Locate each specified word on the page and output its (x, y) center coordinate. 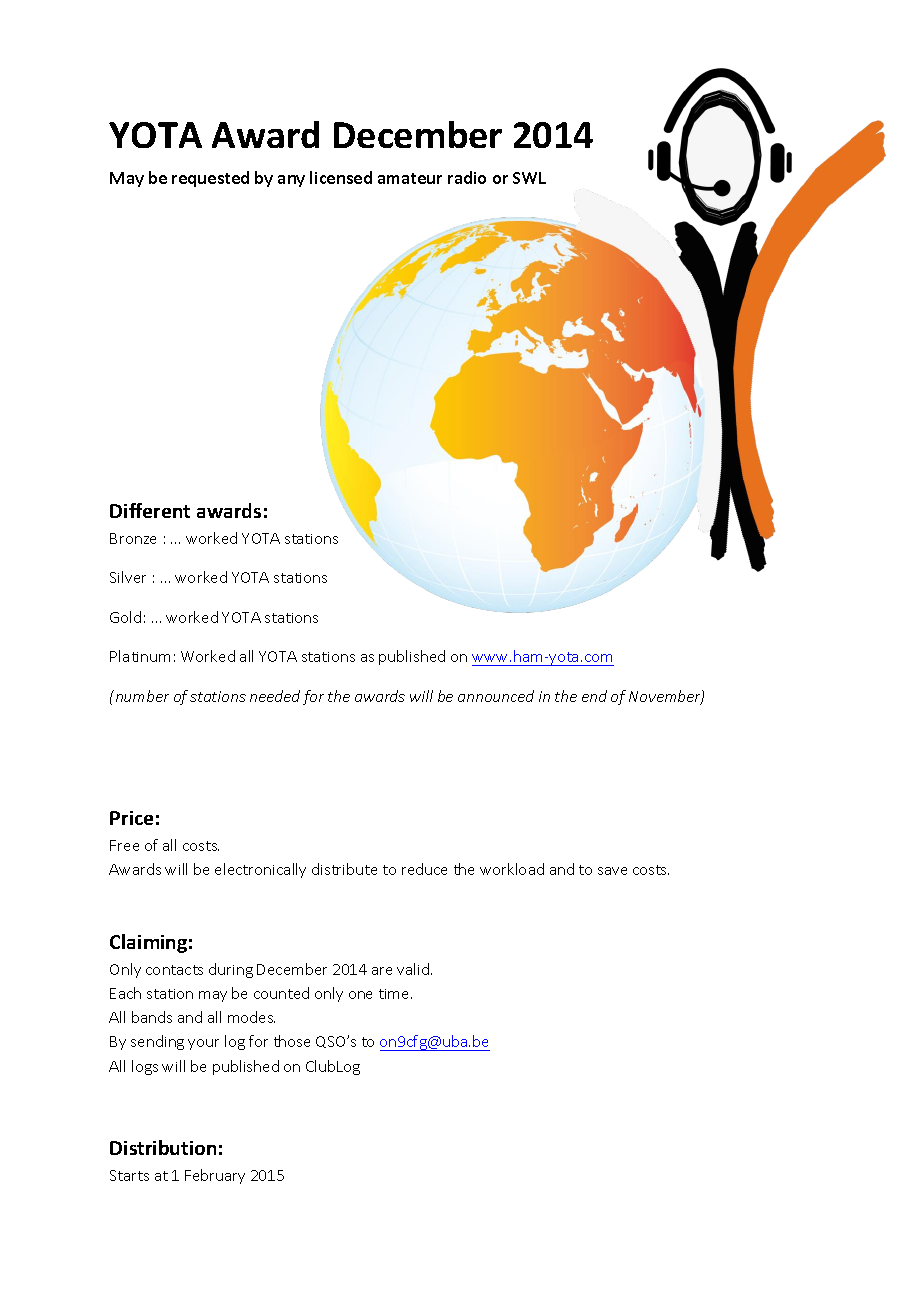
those (292, 1041)
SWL (529, 178)
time (395, 994)
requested (210, 179)
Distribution (163, 1147)
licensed (341, 177)
